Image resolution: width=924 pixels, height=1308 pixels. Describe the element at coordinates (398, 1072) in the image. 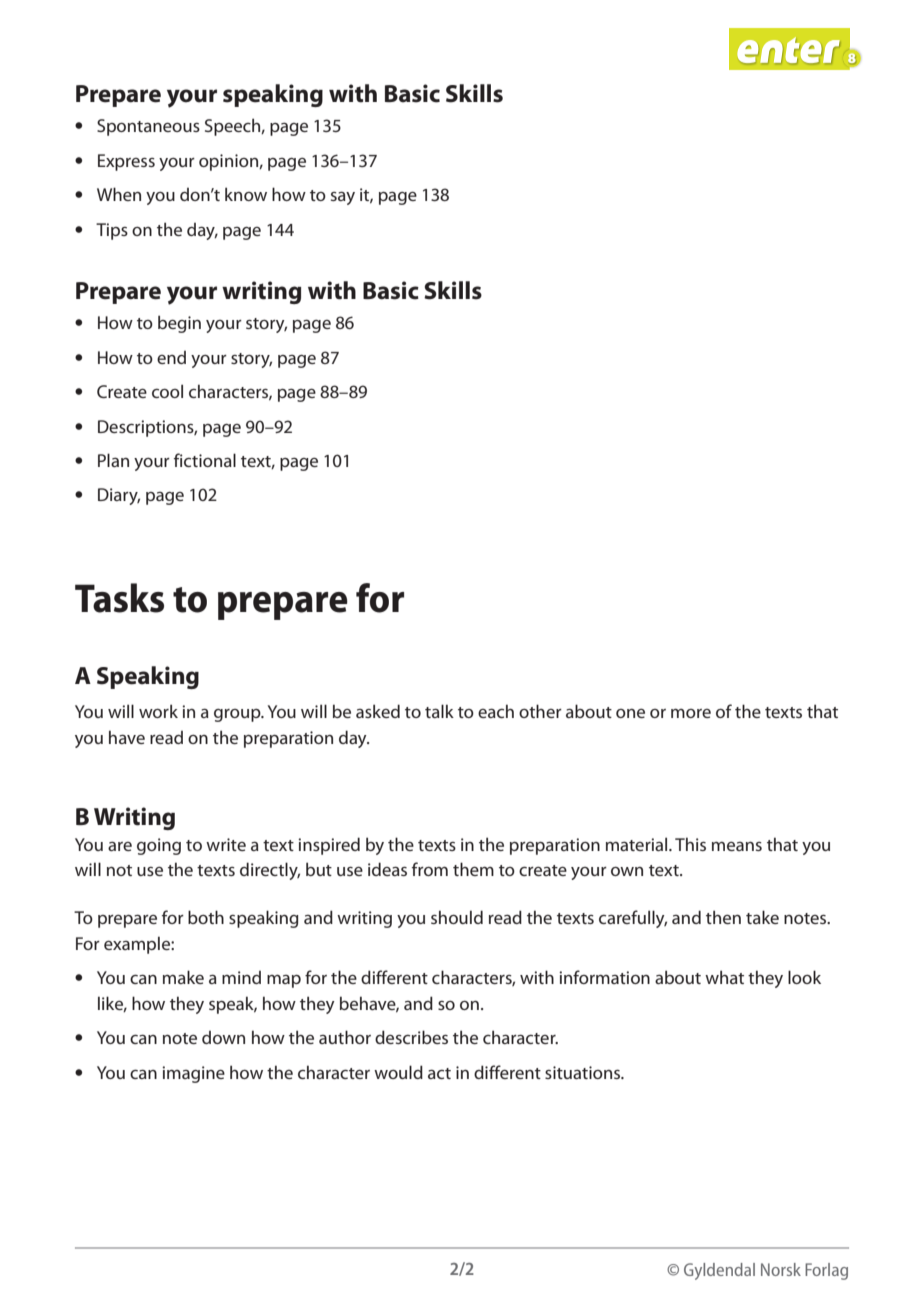

I see `would` at that location.
